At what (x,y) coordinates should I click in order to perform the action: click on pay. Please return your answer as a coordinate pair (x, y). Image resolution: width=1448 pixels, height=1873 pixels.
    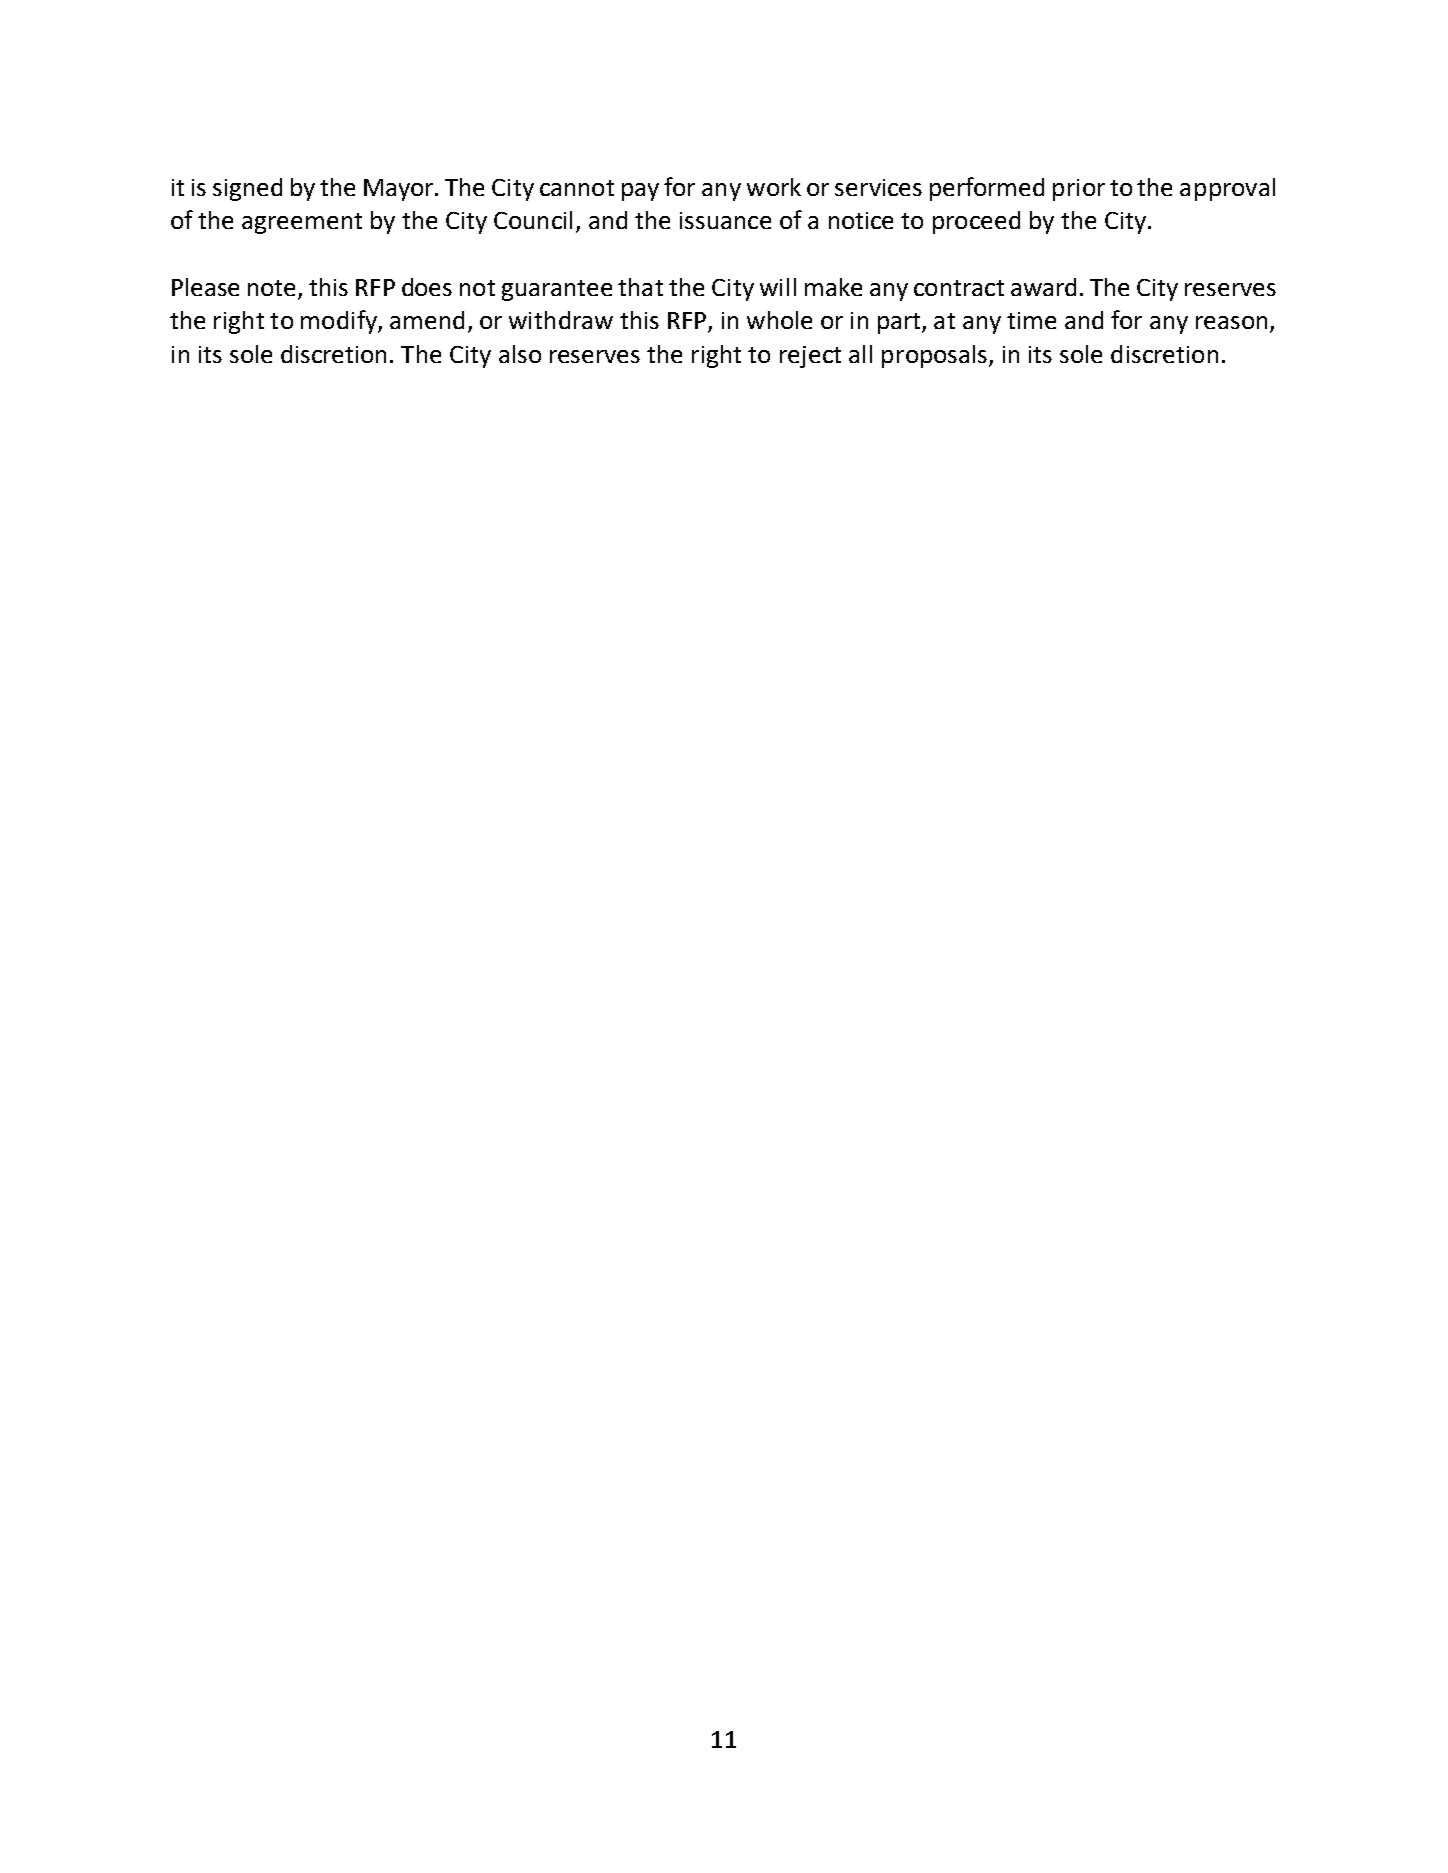
    Looking at the image, I should click on (640, 192).
